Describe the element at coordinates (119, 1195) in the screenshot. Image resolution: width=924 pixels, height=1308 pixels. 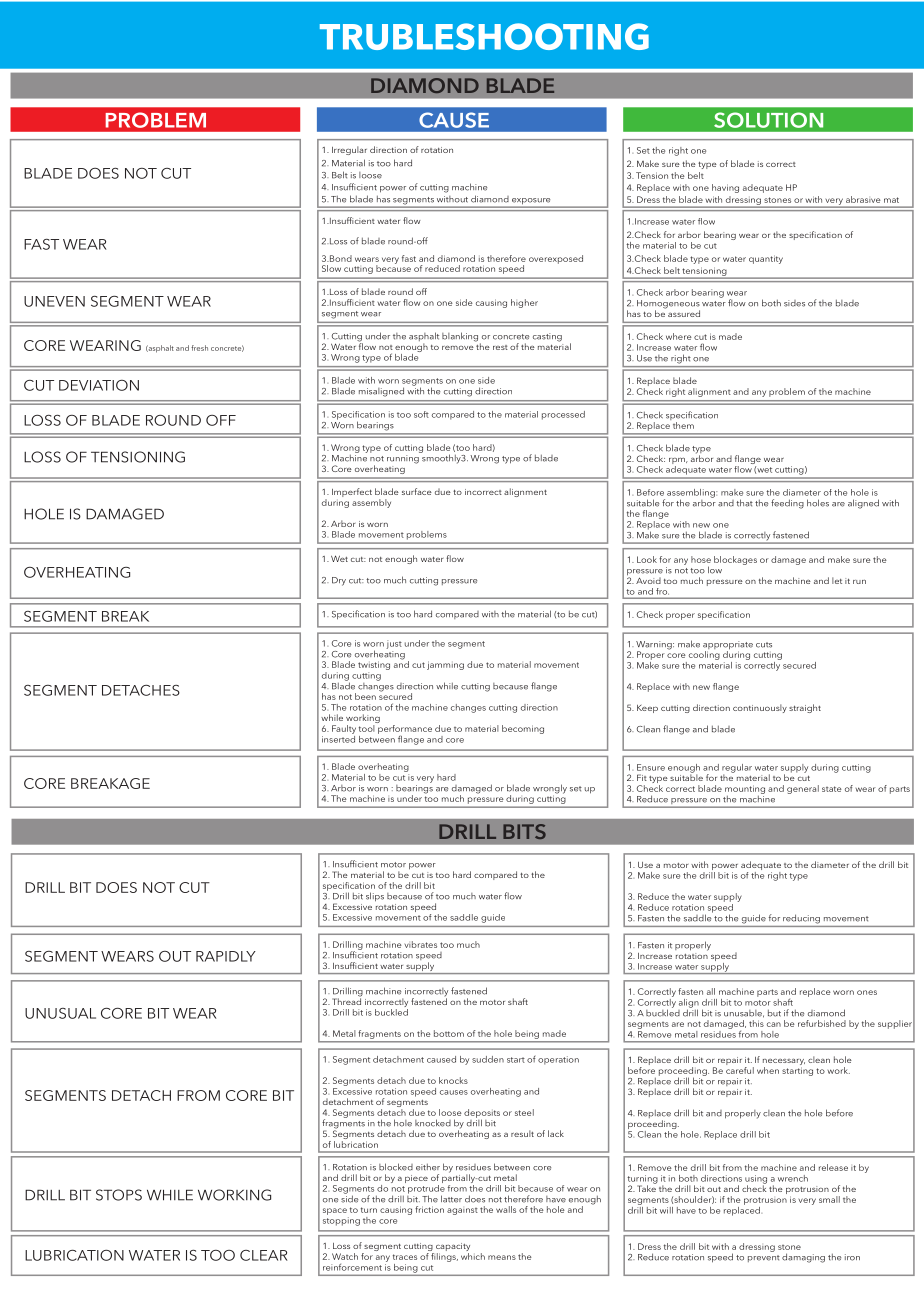
I see `STOPS` at that location.
